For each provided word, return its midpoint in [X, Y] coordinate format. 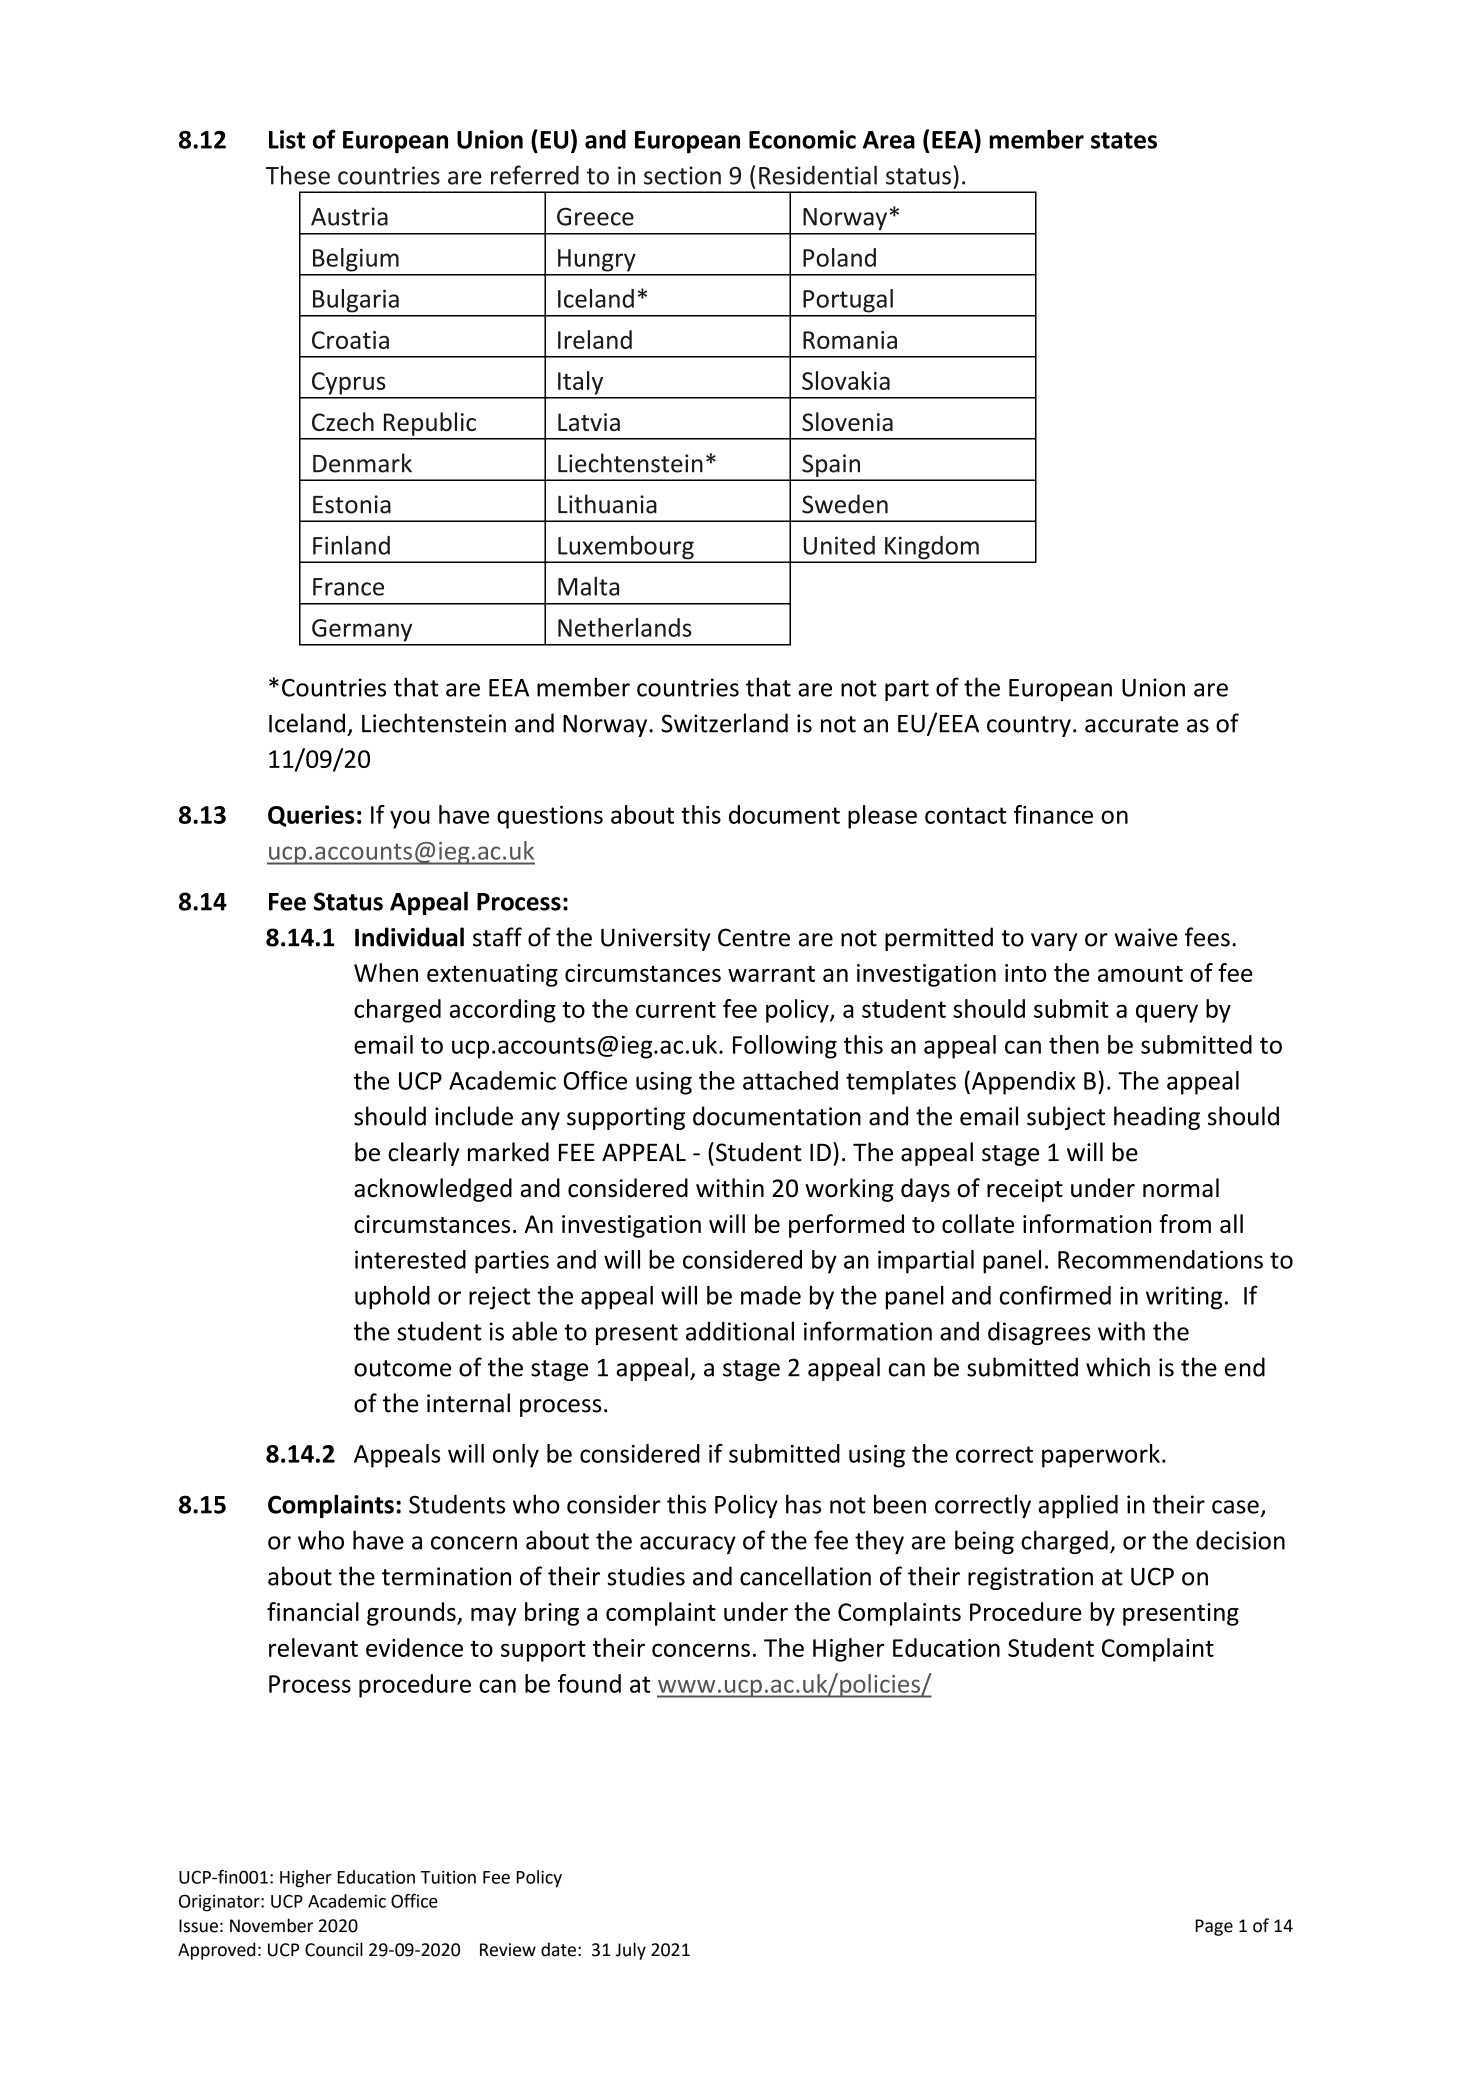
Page [1214, 1927]
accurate [1132, 724]
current [676, 1009]
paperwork [1101, 1456]
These [298, 175]
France [348, 587]
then [1074, 1044]
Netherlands [624, 627]
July [631, 1951]
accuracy [688, 1545]
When [386, 972]
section [682, 175]
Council [334, 1949]
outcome [402, 1368]
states [1124, 140]
